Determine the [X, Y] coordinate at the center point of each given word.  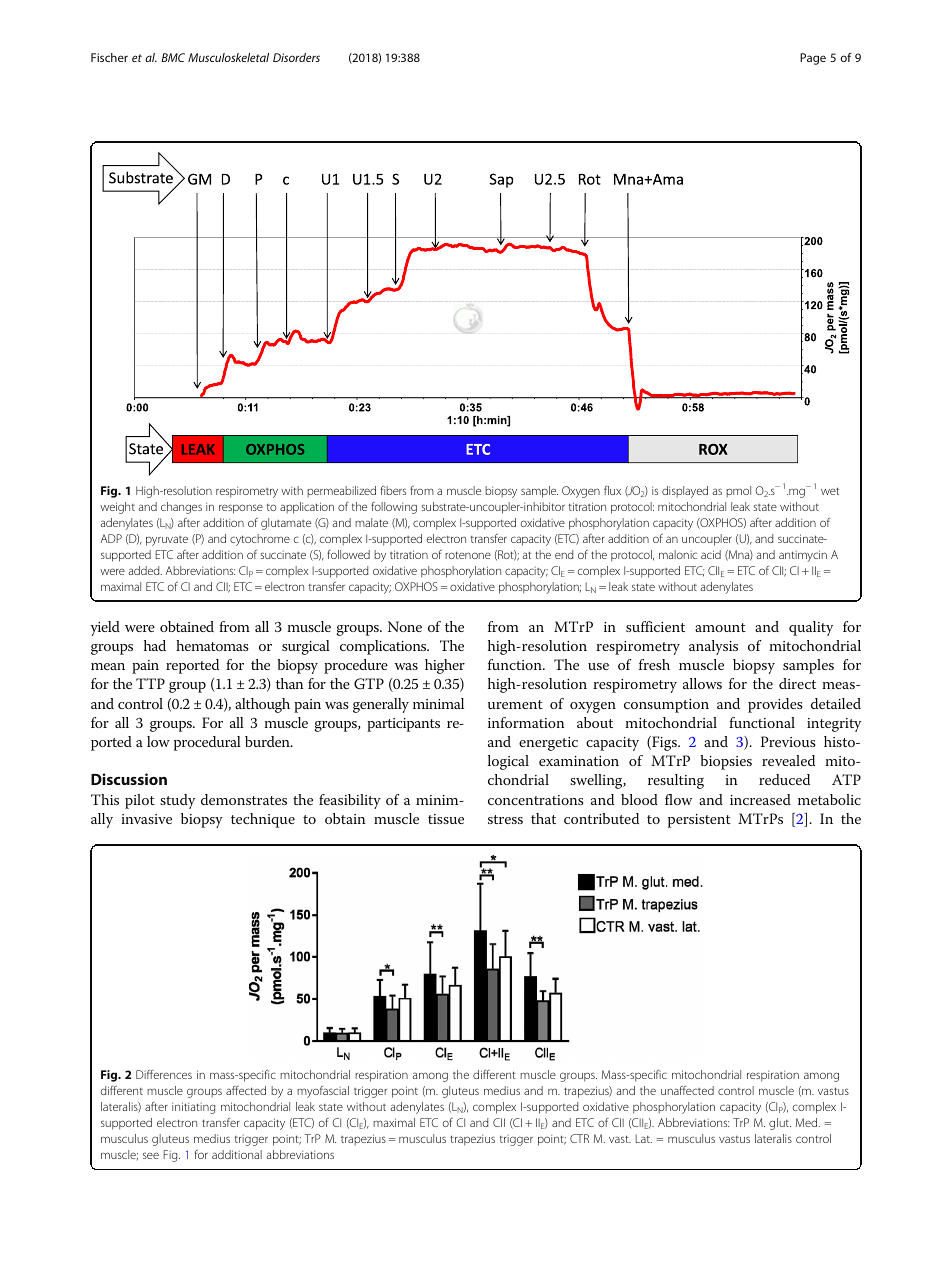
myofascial [323, 1092]
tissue [446, 819]
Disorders [296, 57]
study [177, 801]
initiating [194, 1108]
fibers [393, 490]
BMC [173, 57]
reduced [784, 779]
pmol [738, 491]
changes [181, 508]
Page [813, 59]
